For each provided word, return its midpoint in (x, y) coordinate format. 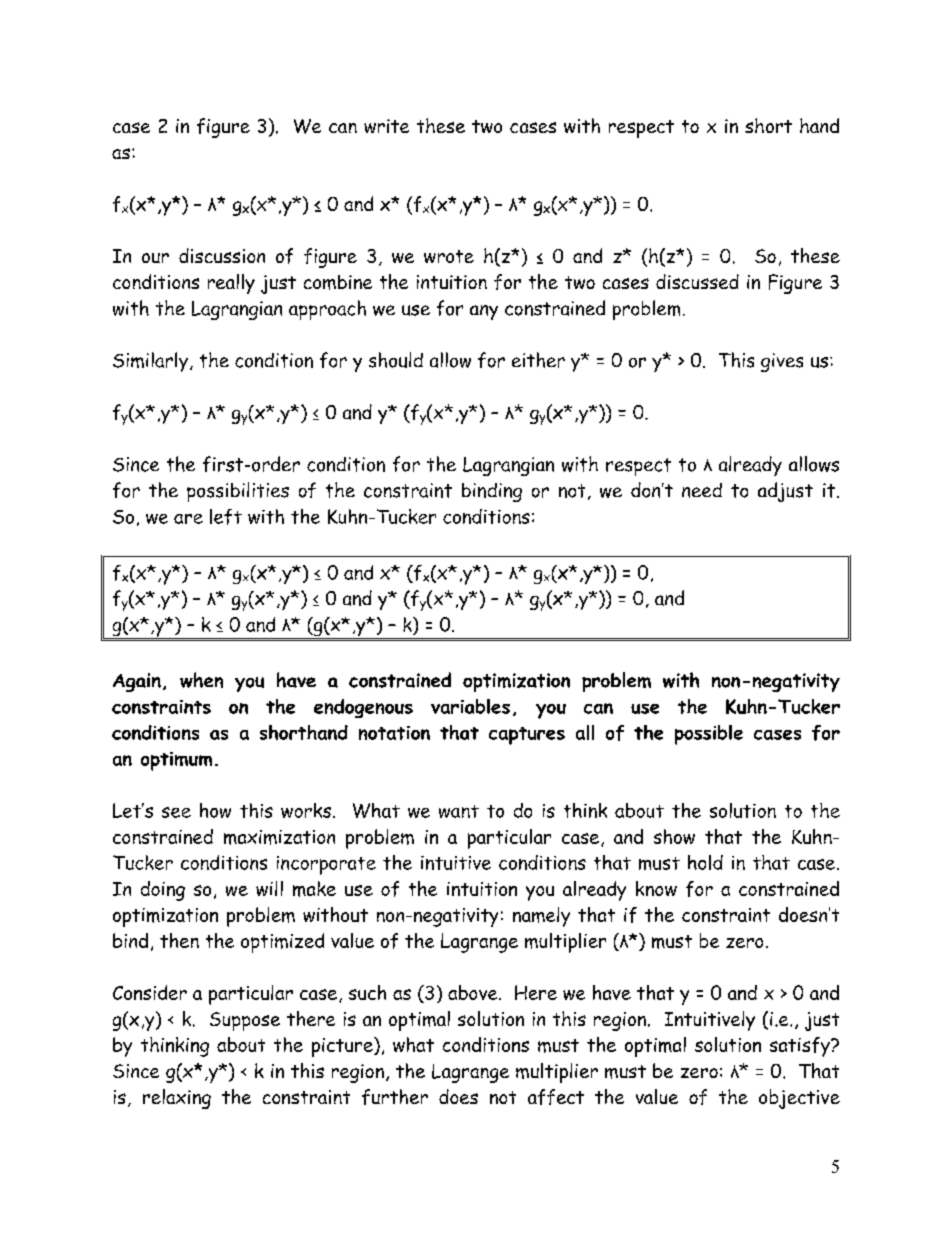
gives (782, 362)
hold (705, 862)
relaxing (177, 1099)
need (702, 490)
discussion (222, 255)
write (386, 126)
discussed (697, 281)
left (226, 517)
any (484, 312)
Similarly (150, 362)
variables (470, 706)
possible (709, 735)
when (201, 680)
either (538, 360)
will (269, 888)
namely (541, 917)
